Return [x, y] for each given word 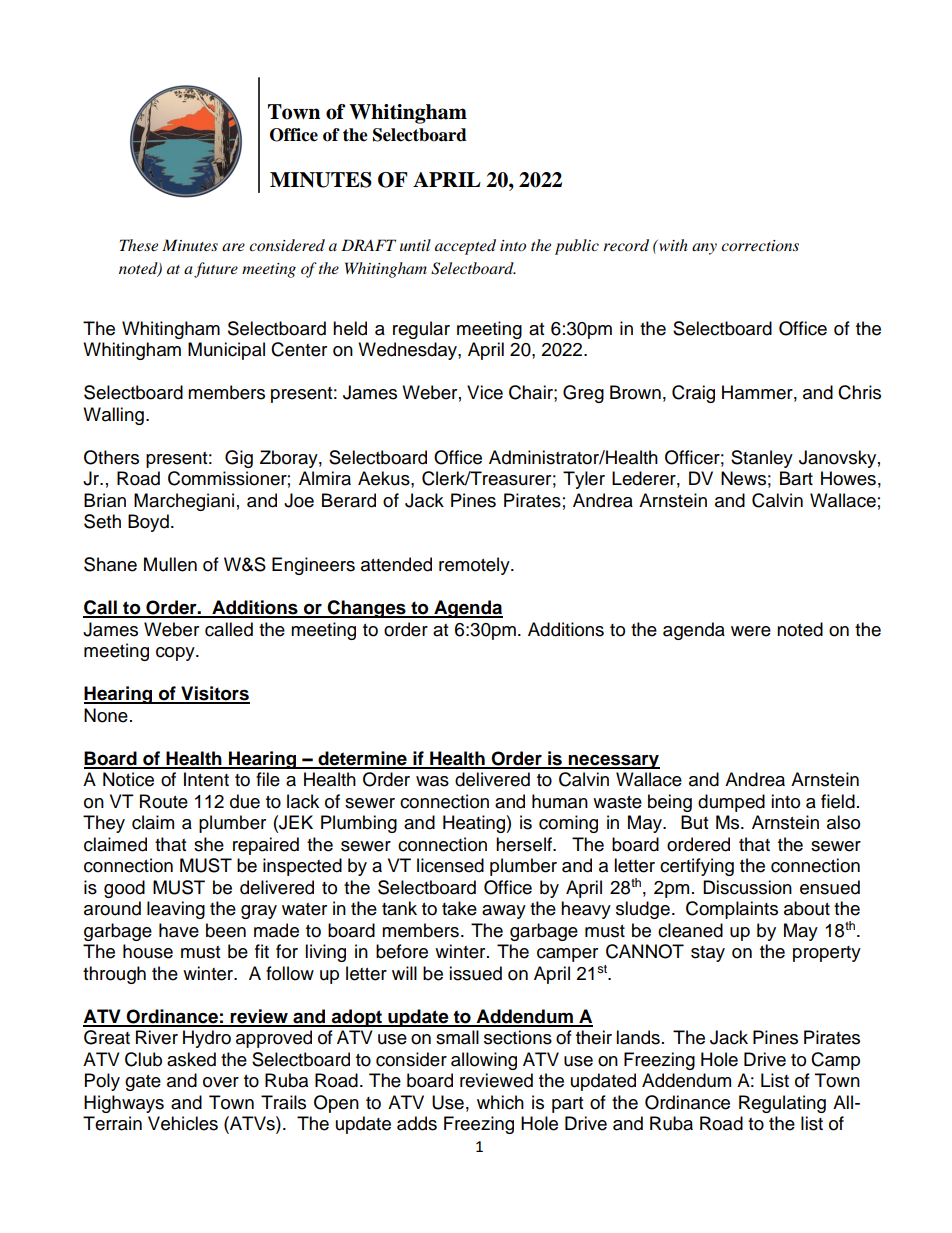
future [216, 270]
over [221, 1082]
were [751, 631]
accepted [465, 247]
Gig [239, 459]
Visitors [214, 694]
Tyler [584, 480]
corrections [760, 245]
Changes [367, 609]
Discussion [747, 887]
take [459, 908]
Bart [796, 478]
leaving [176, 910]
